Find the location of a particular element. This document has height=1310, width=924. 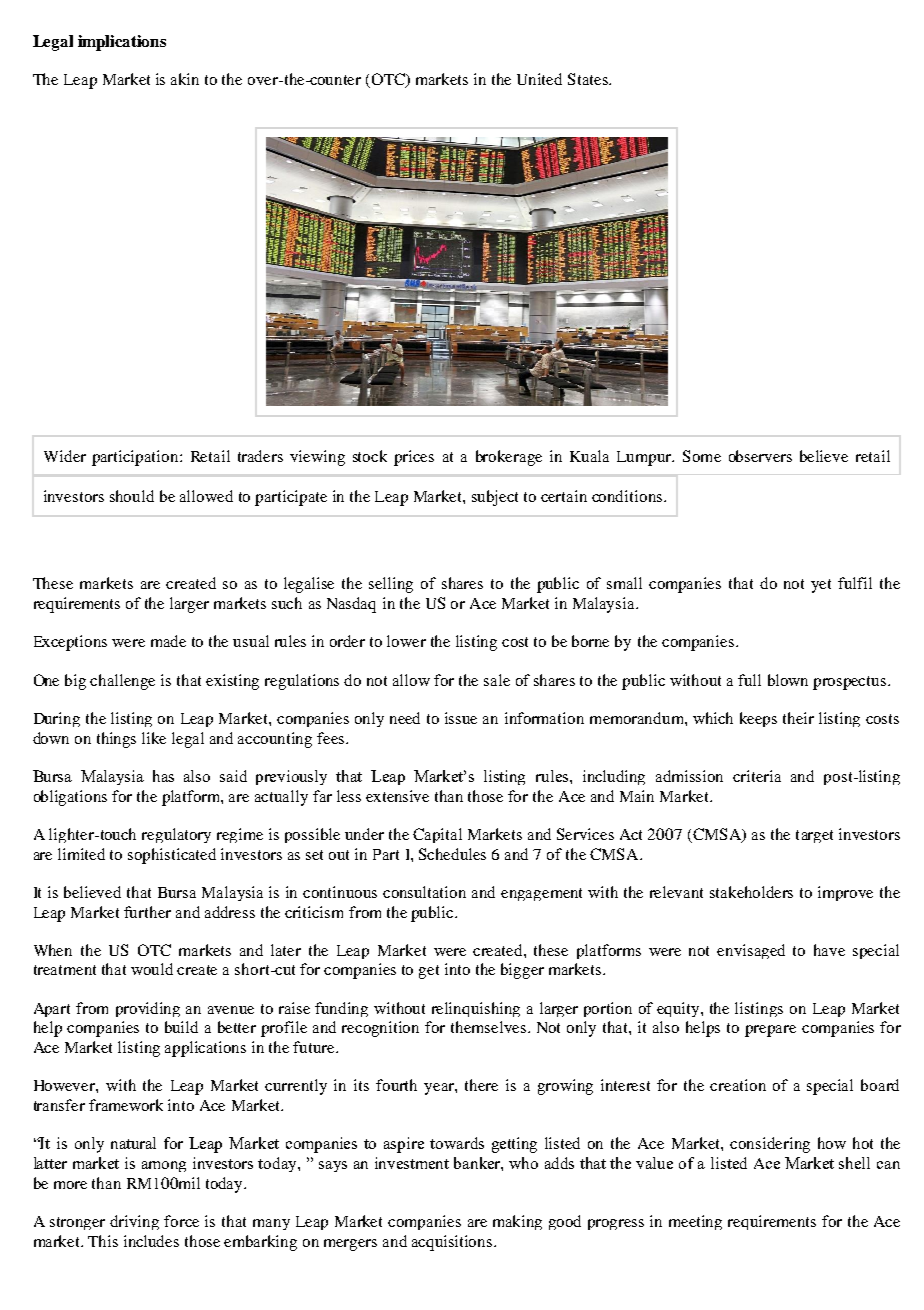

driving is located at coordinates (134, 1222).
